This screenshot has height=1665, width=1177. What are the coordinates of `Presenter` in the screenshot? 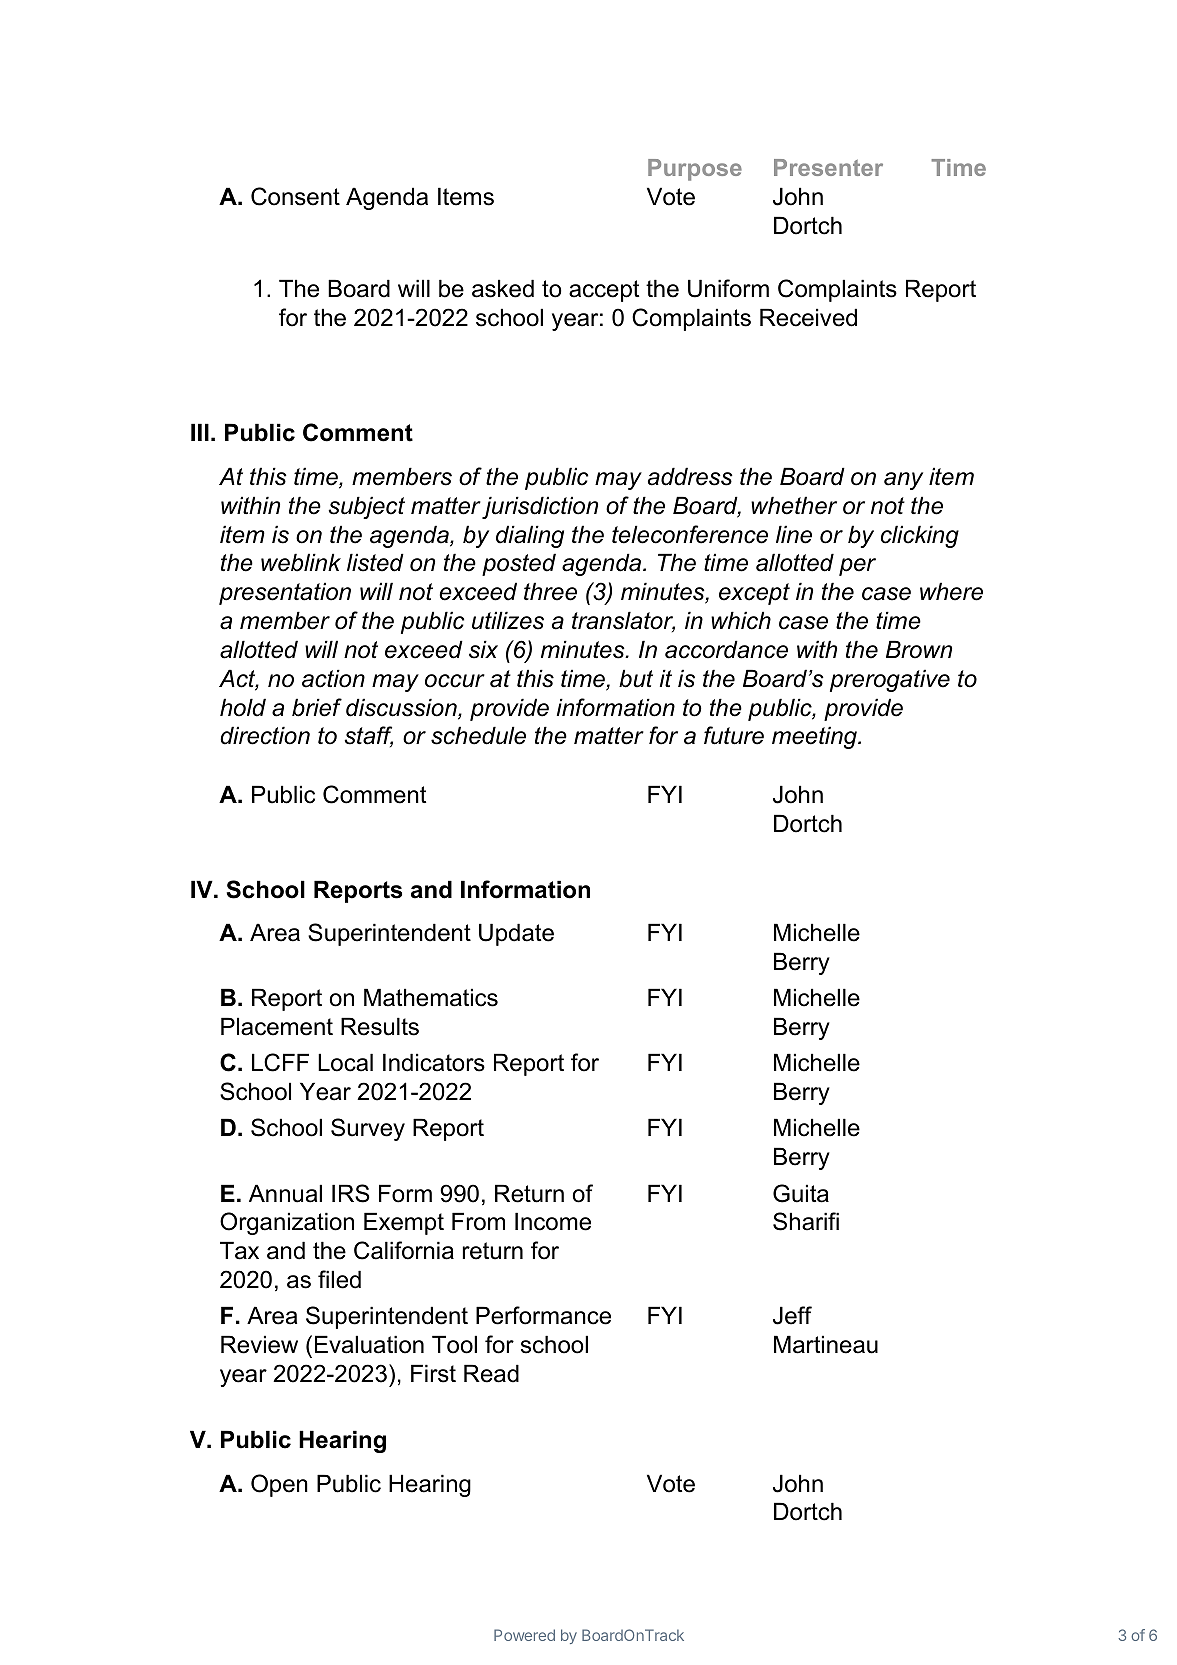 It's located at (828, 167).
